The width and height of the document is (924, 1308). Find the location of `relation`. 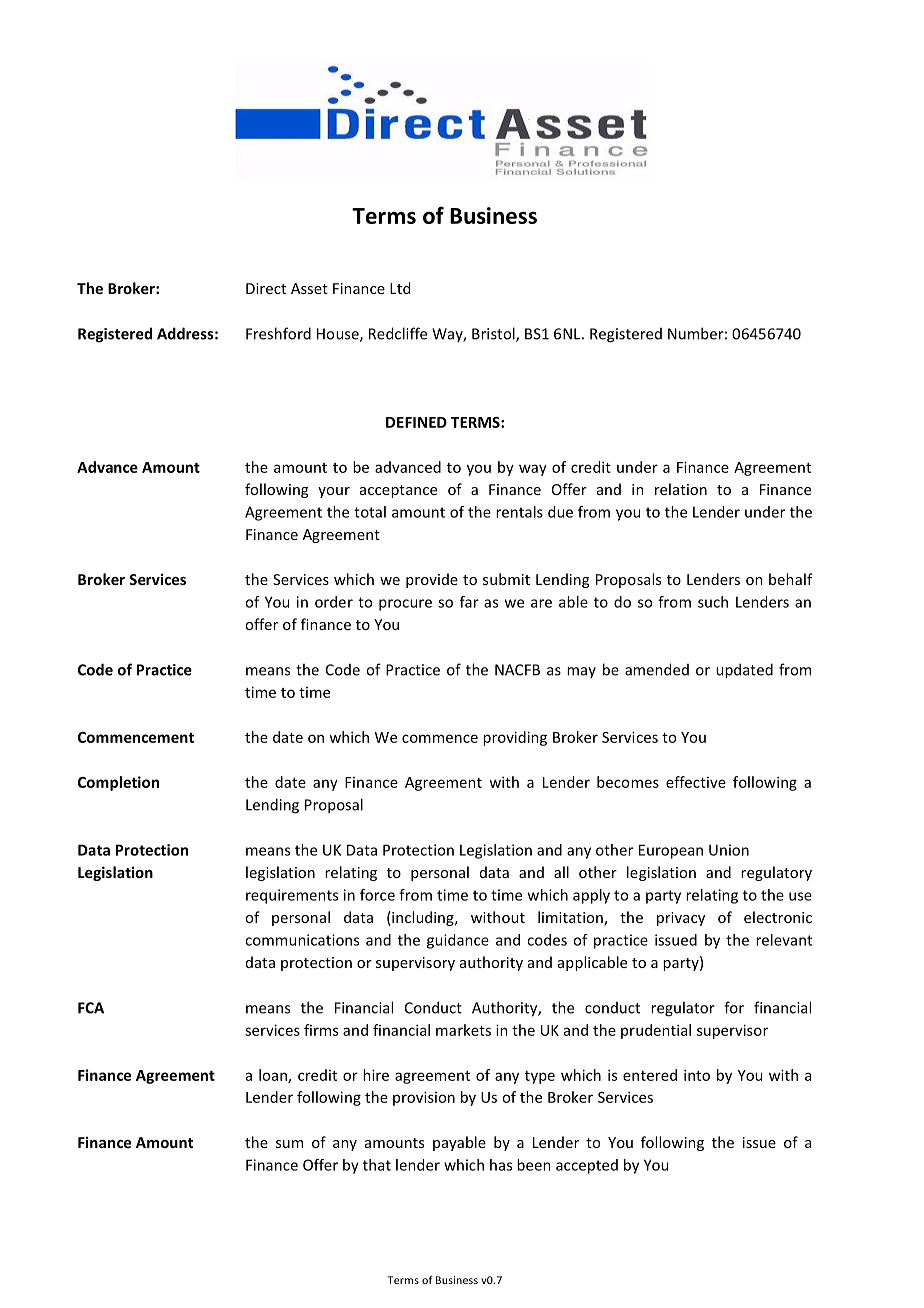

relation is located at coordinates (681, 489).
